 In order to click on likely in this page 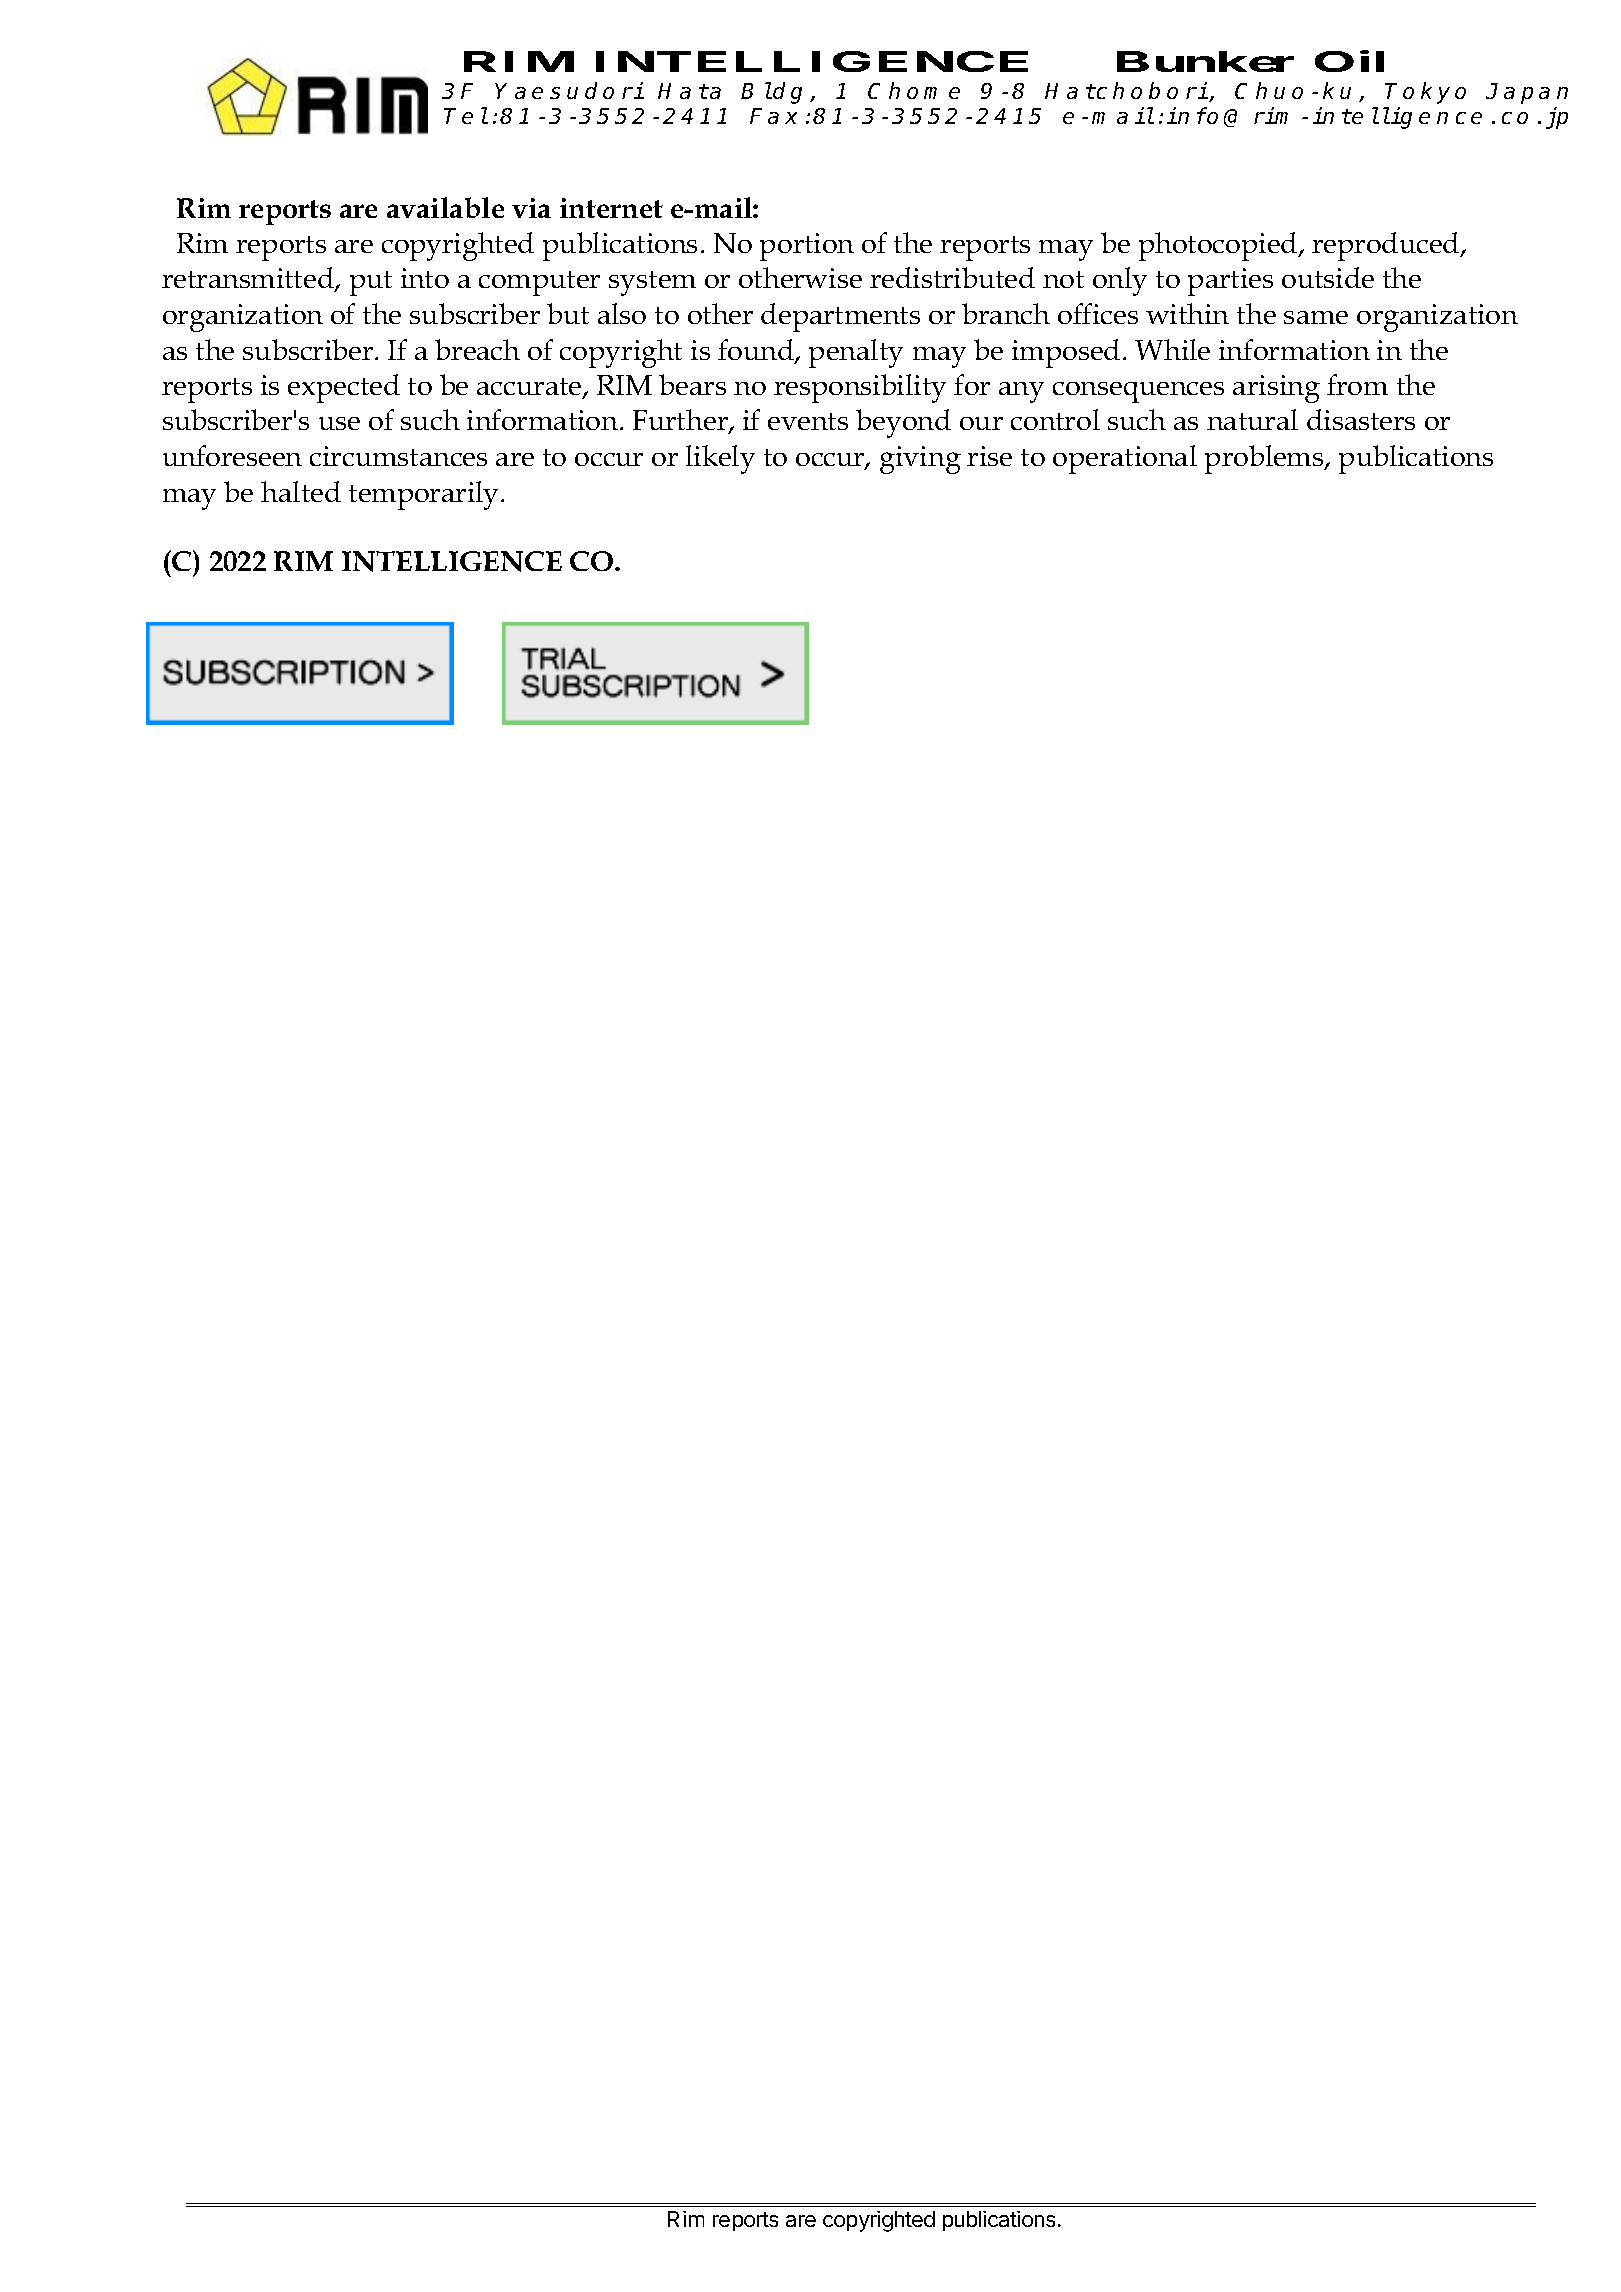, I will do `click(720, 459)`.
